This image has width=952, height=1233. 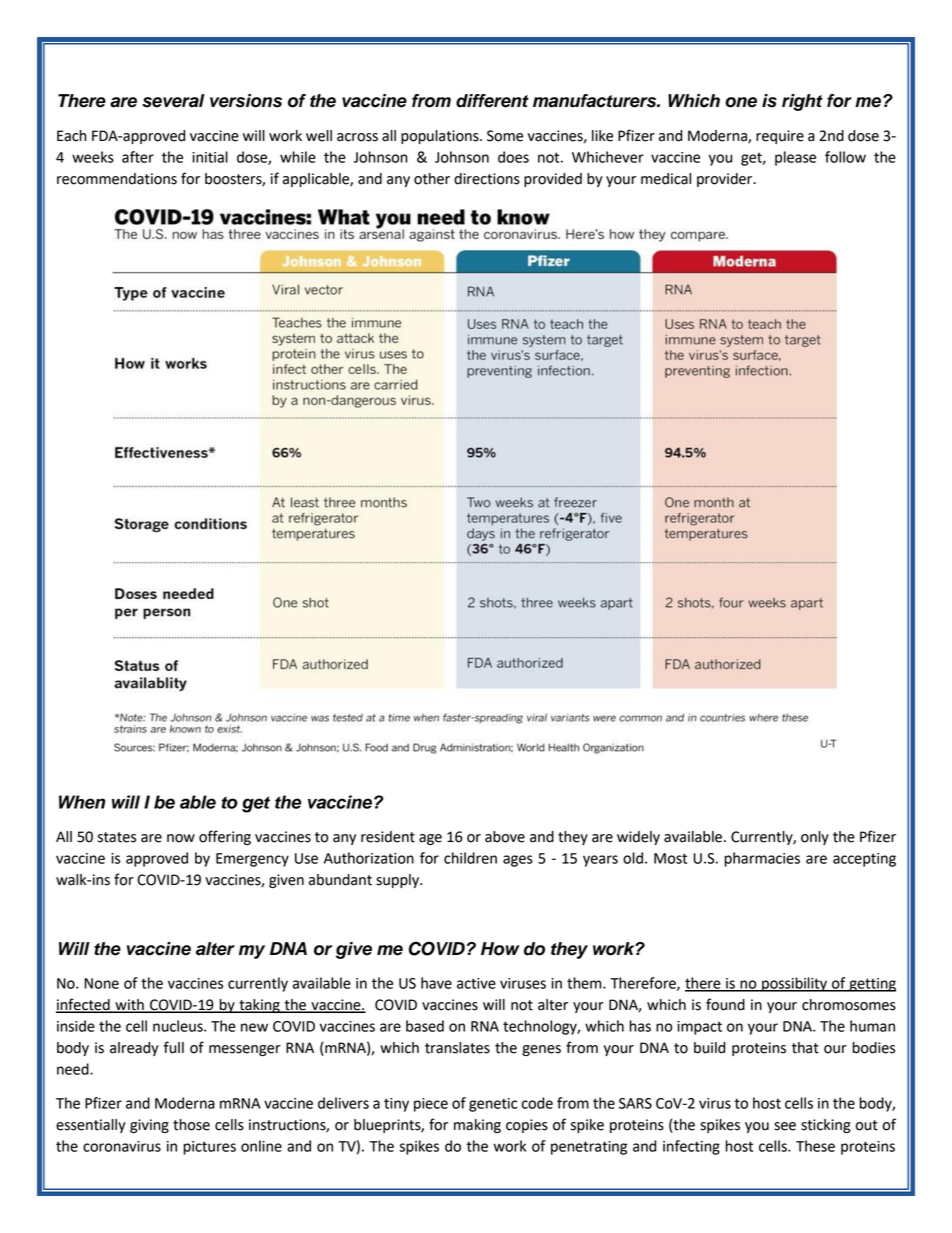 I want to click on populations, so click(x=441, y=137).
